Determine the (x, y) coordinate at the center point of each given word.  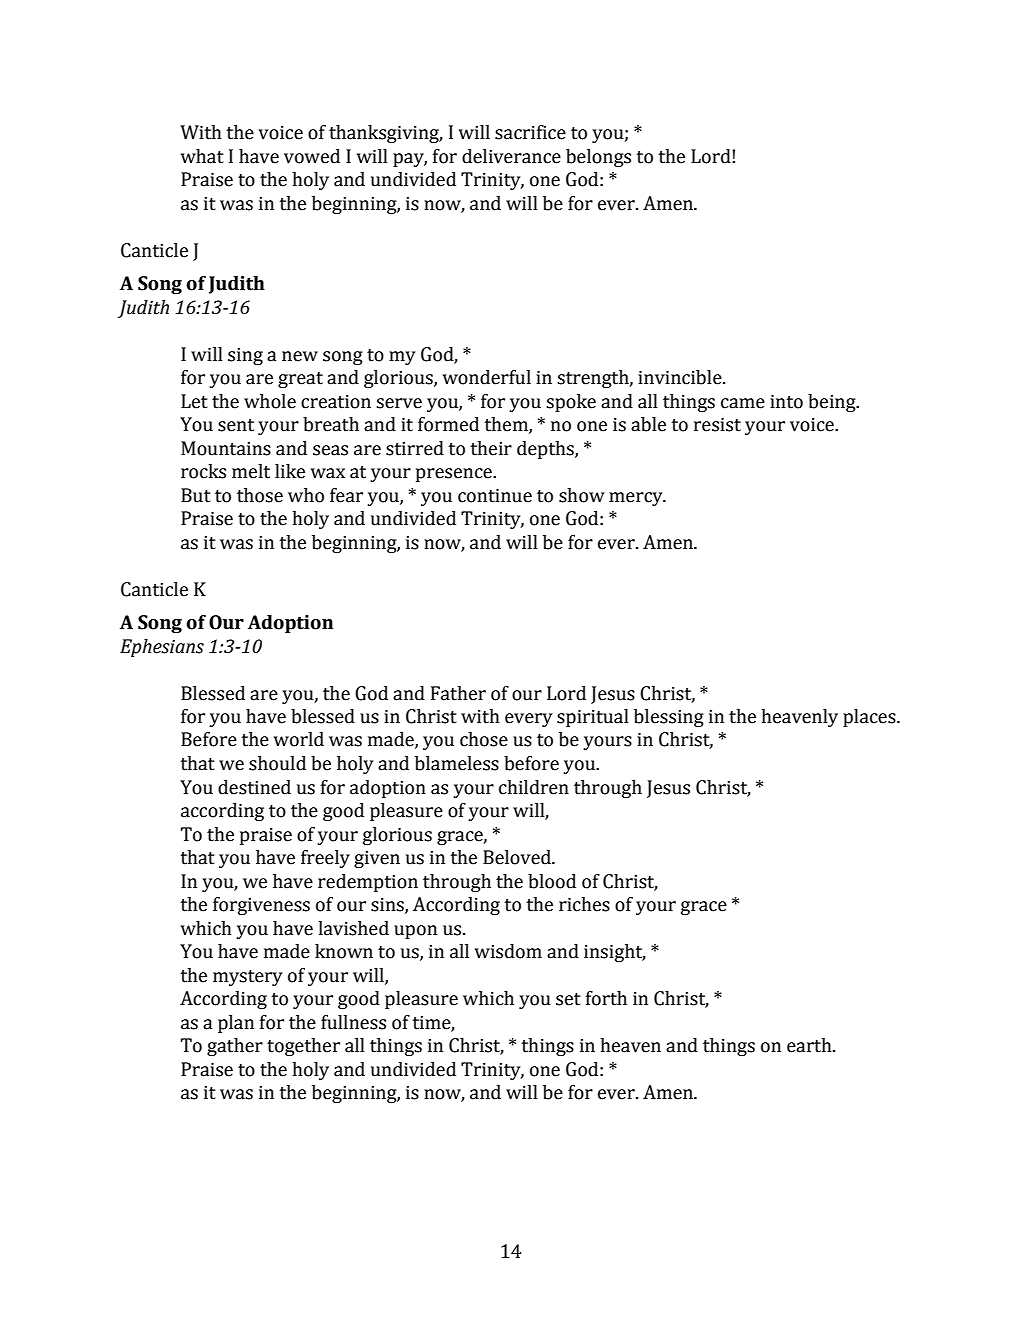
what (202, 156)
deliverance (511, 156)
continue (495, 496)
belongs (598, 158)
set (568, 999)
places (870, 718)
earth (810, 1045)
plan (236, 1024)
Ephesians (162, 648)
